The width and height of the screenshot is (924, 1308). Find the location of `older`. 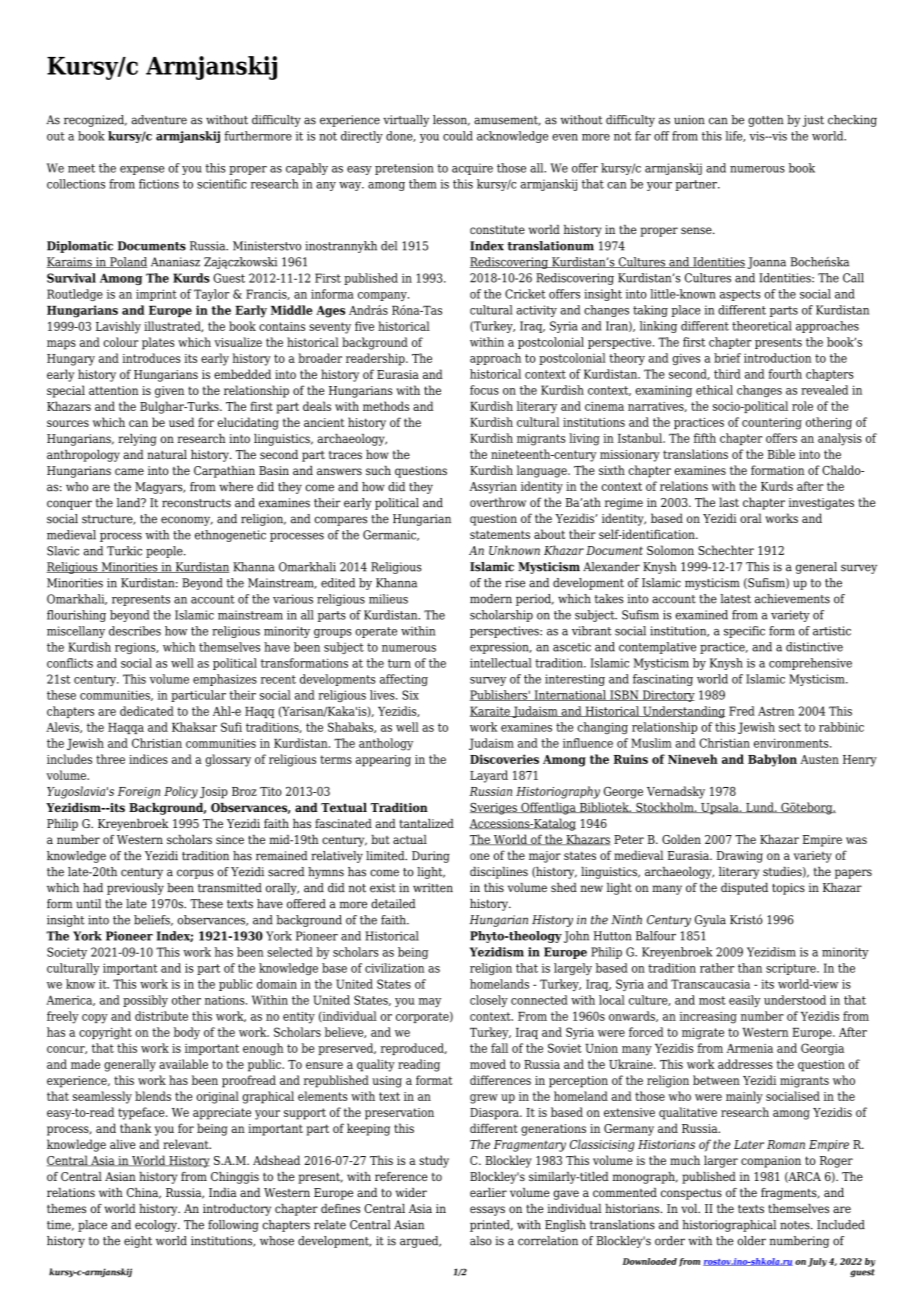

older is located at coordinates (752, 1241).
